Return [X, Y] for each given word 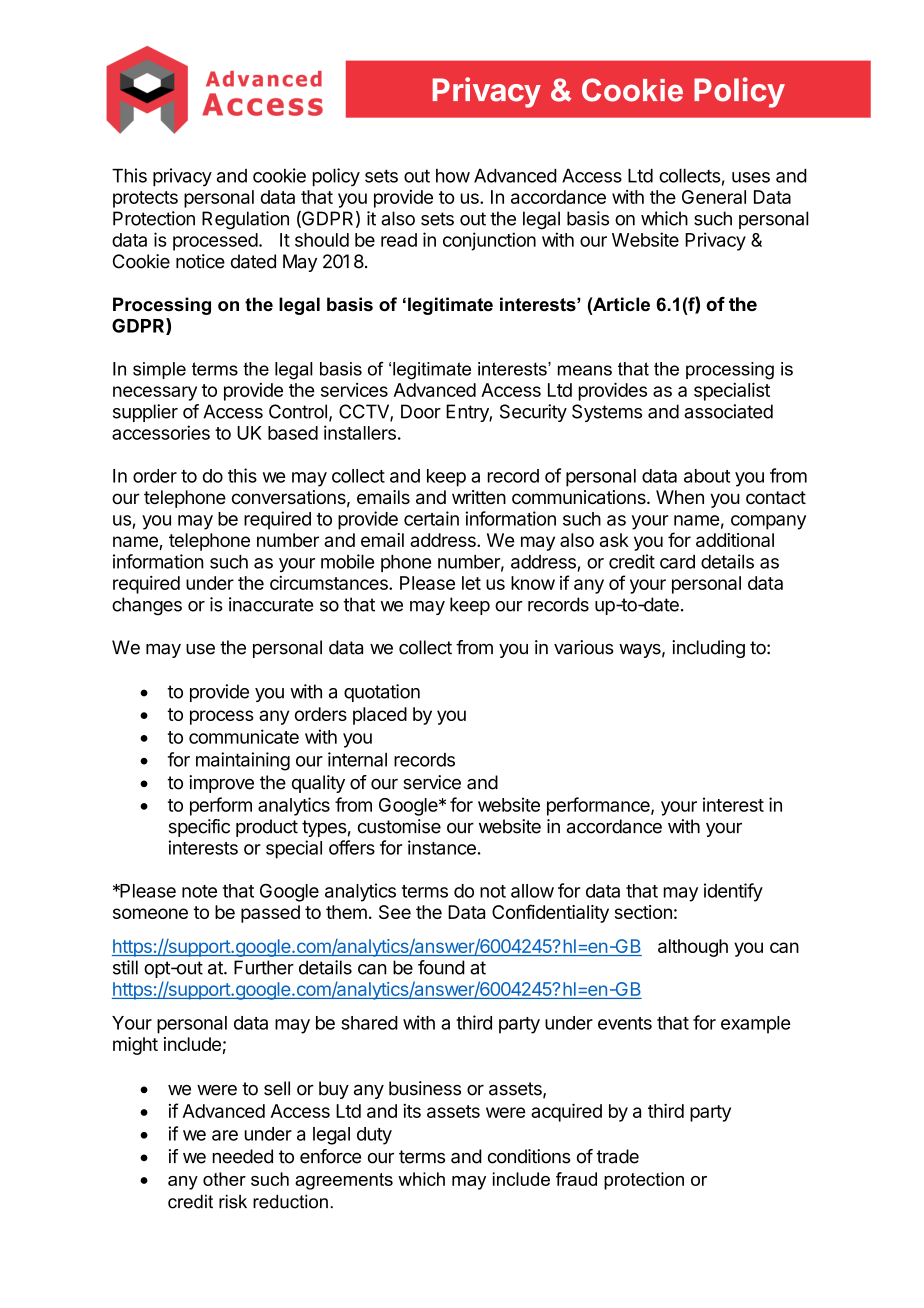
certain [431, 518]
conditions [529, 1156]
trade [617, 1156]
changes [147, 606]
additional [735, 540]
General [714, 197]
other [224, 1179]
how [453, 176]
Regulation [245, 220]
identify [733, 892]
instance [442, 847]
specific [199, 828]
